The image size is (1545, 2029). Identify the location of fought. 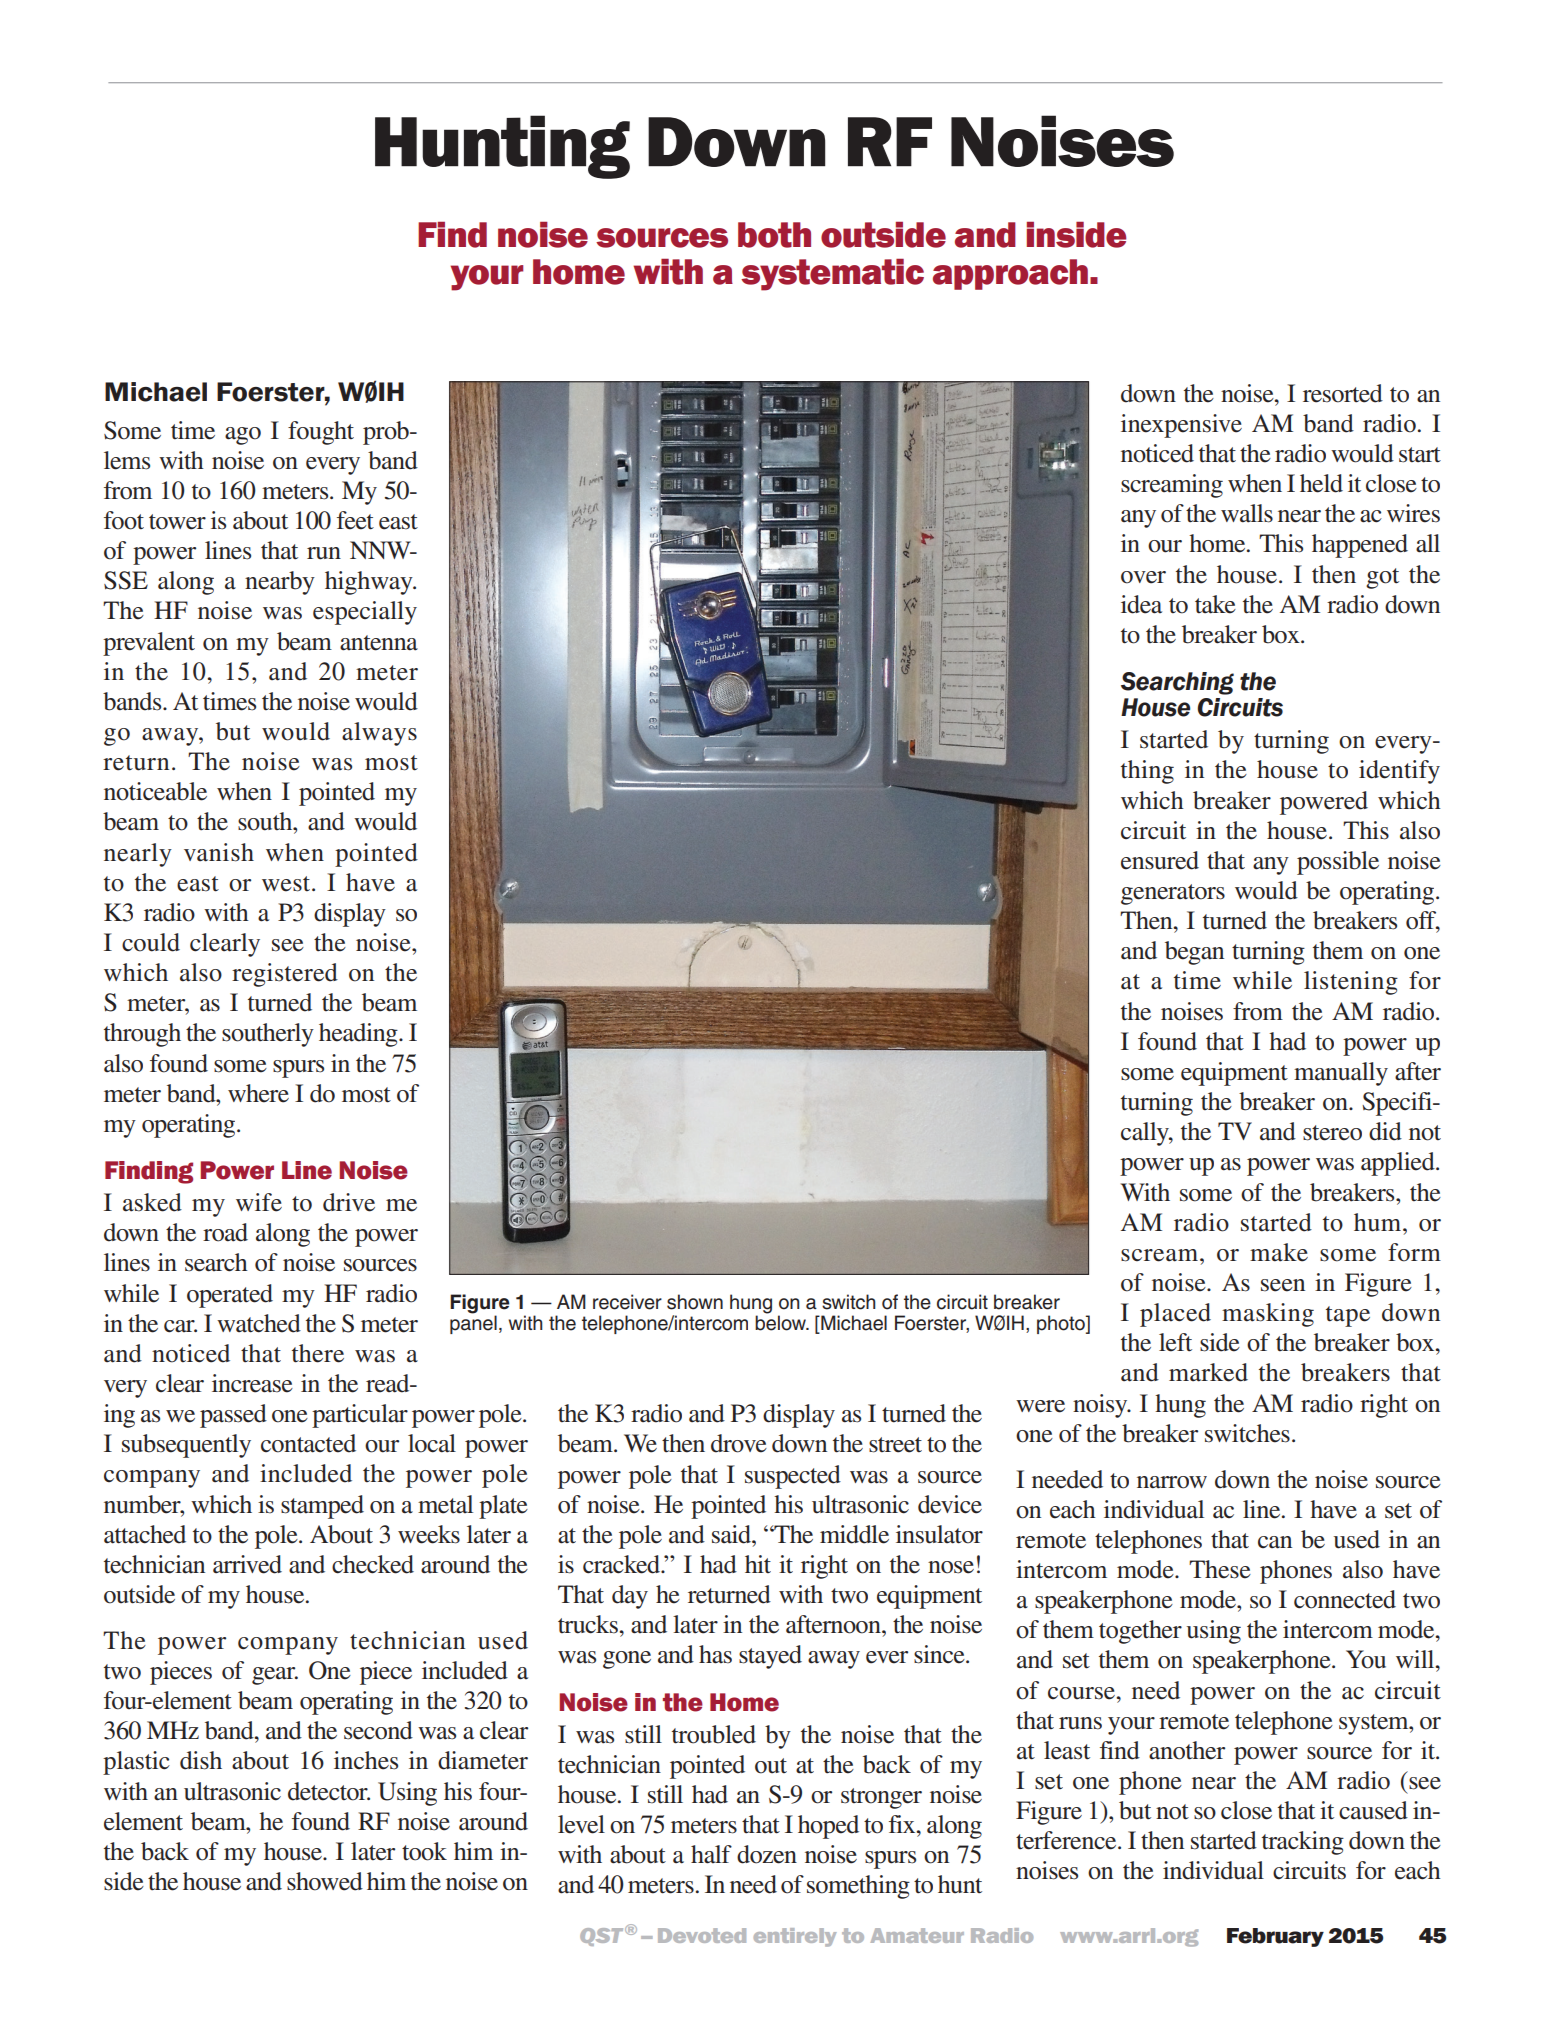
(321, 433).
